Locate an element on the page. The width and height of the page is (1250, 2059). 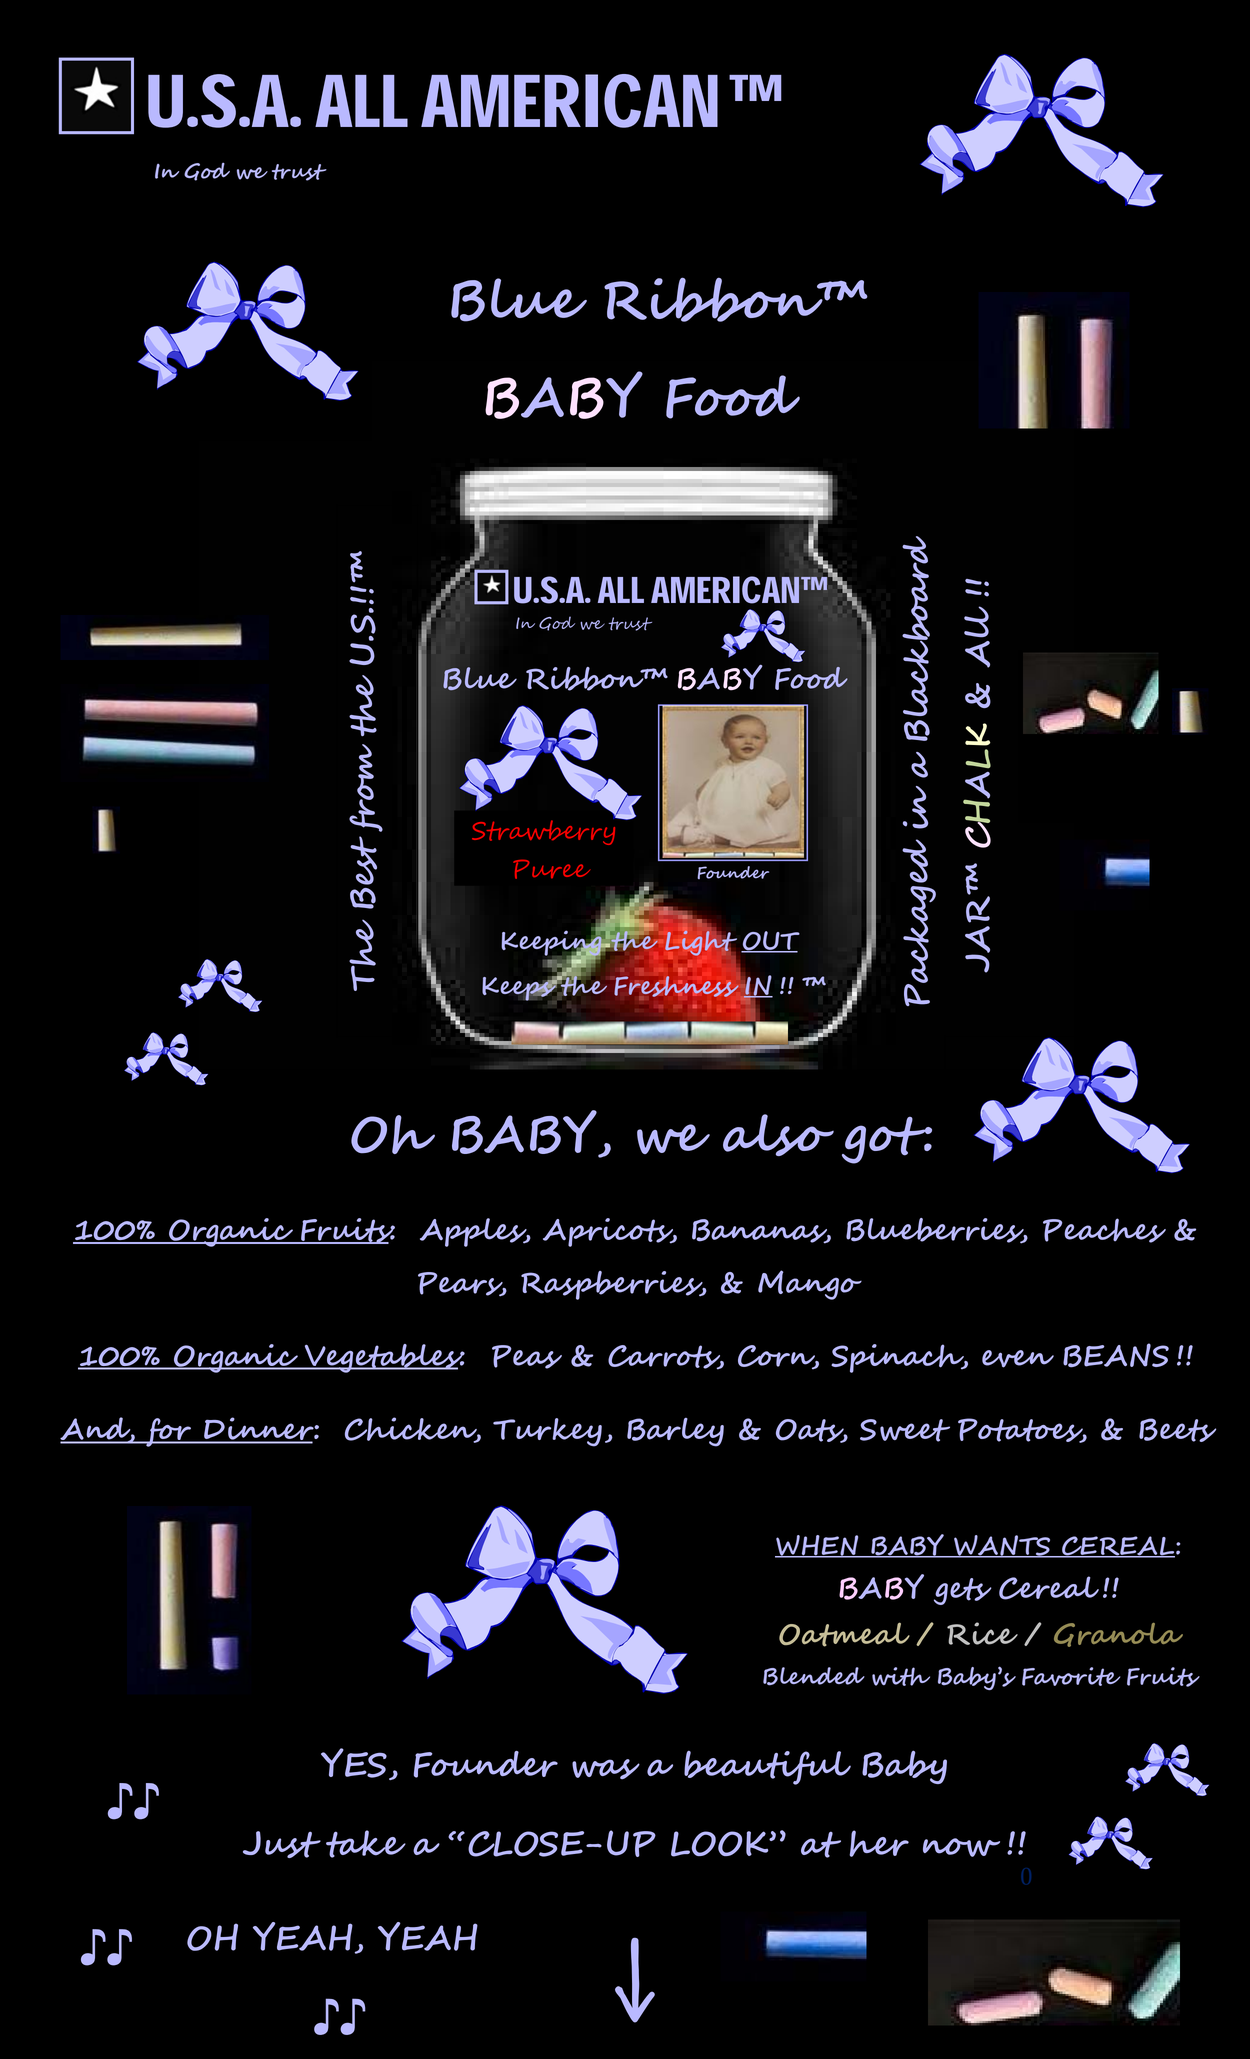
Puree is located at coordinates (551, 869).
